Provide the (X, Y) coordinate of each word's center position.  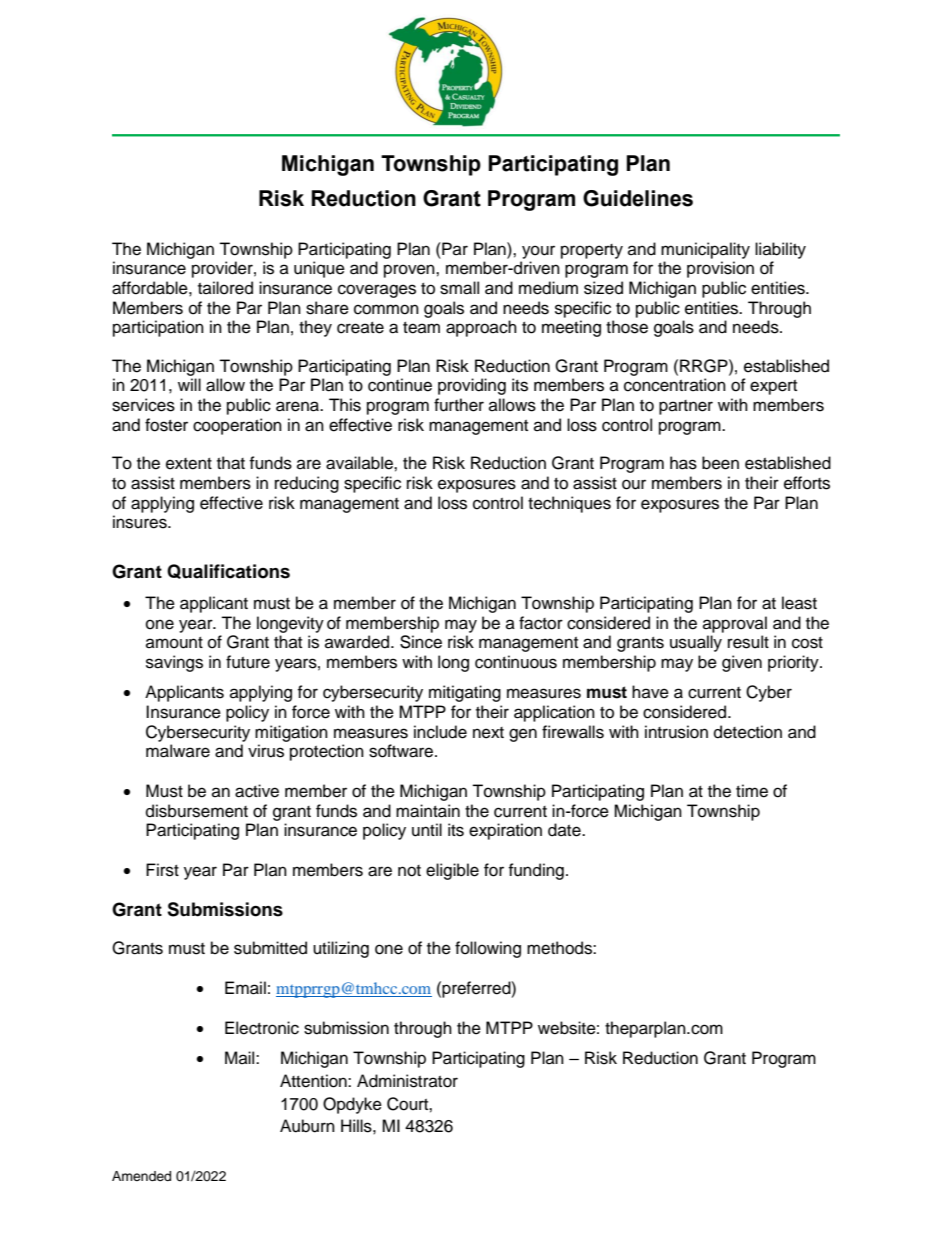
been (720, 463)
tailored (225, 288)
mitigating (465, 693)
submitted (270, 948)
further (459, 405)
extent (189, 464)
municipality (705, 250)
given (742, 663)
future (248, 662)
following (488, 949)
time (752, 791)
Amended (141, 1176)
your (538, 252)
